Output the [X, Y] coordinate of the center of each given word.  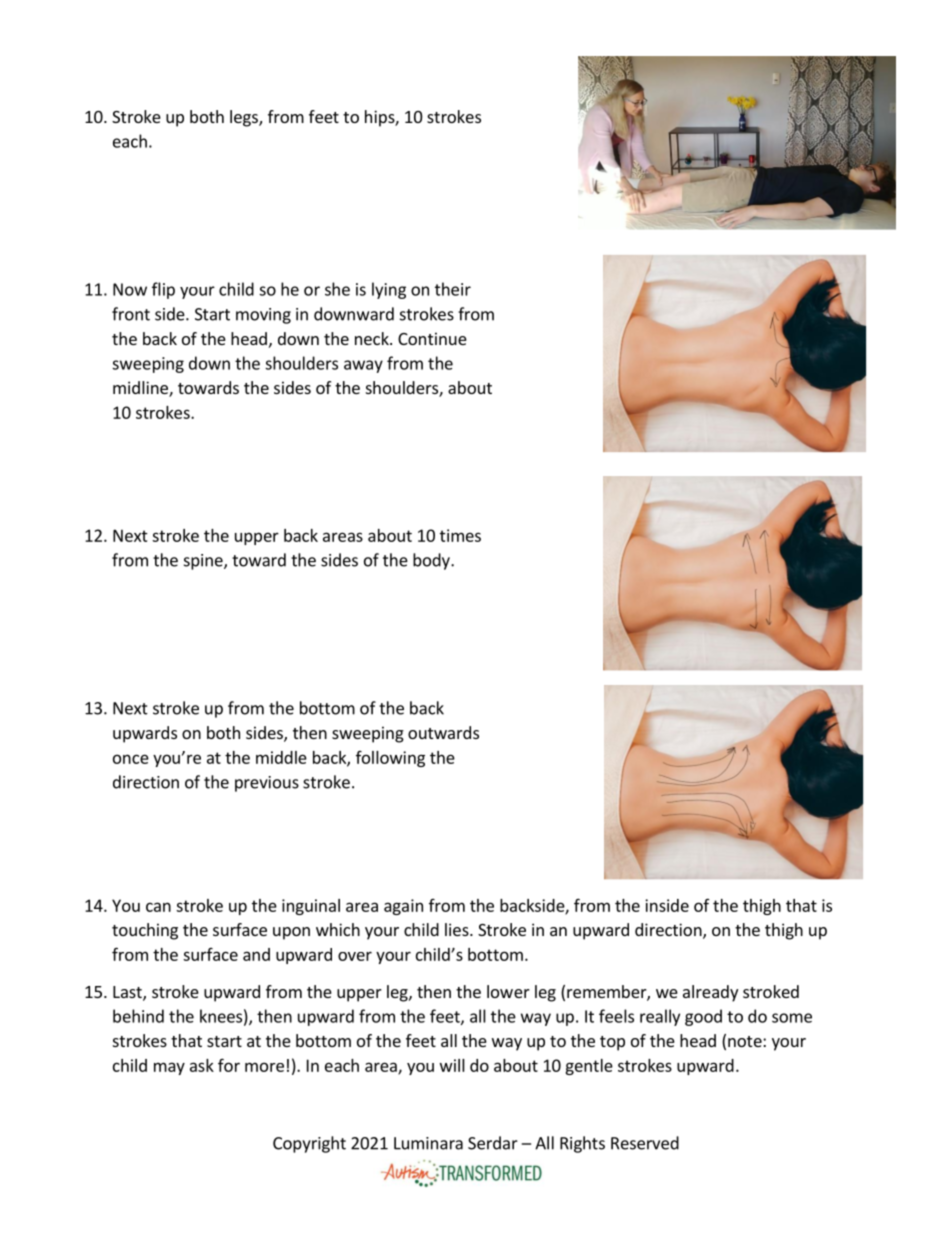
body [432, 561]
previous [267, 784]
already [710, 993]
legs [245, 118]
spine [204, 562]
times [460, 535]
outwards [443, 732]
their [453, 289]
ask [202, 1065]
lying [389, 290]
